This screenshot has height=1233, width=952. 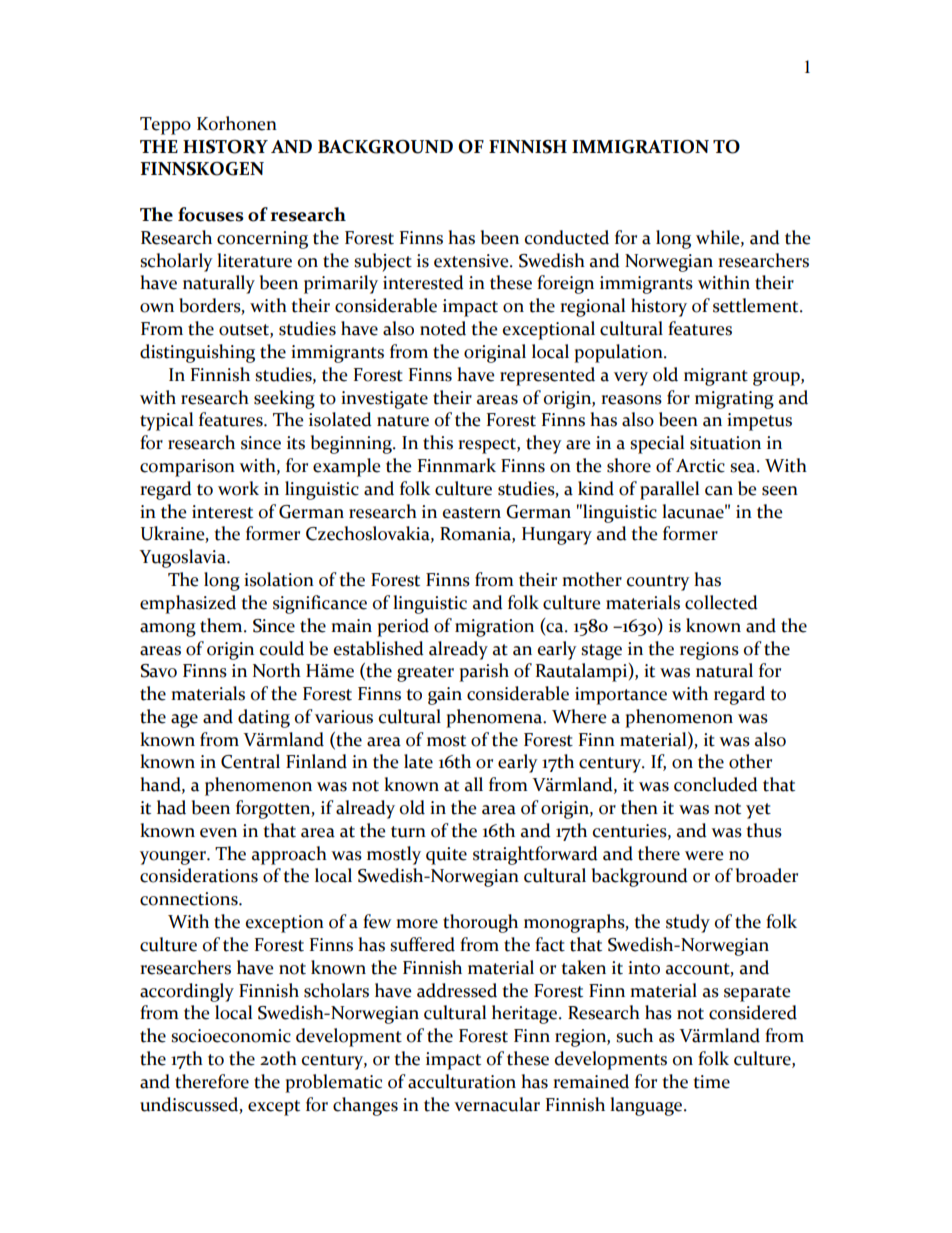 I want to click on considerations, so click(x=199, y=875).
